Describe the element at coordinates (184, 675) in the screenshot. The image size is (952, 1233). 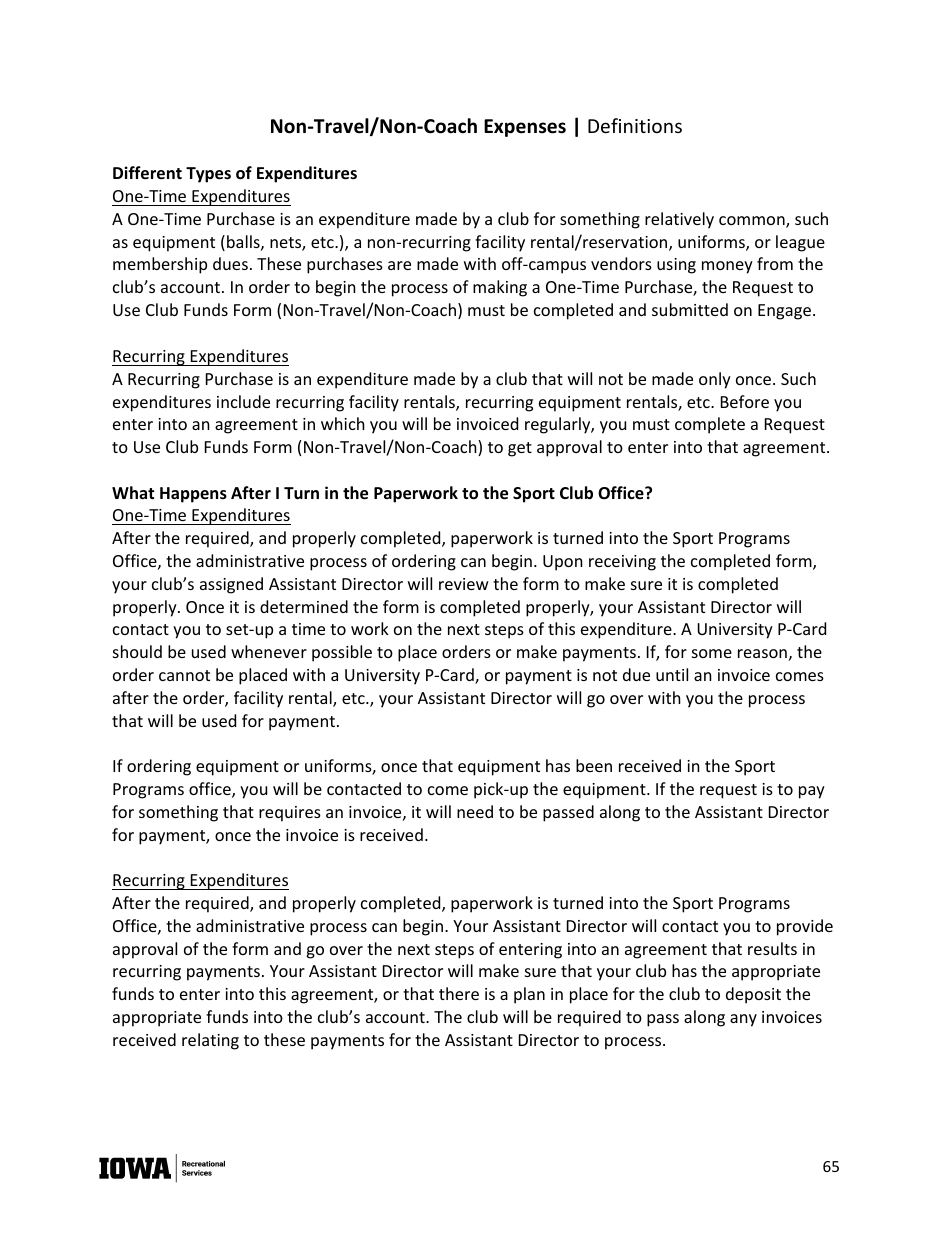
I see `cannot` at that location.
